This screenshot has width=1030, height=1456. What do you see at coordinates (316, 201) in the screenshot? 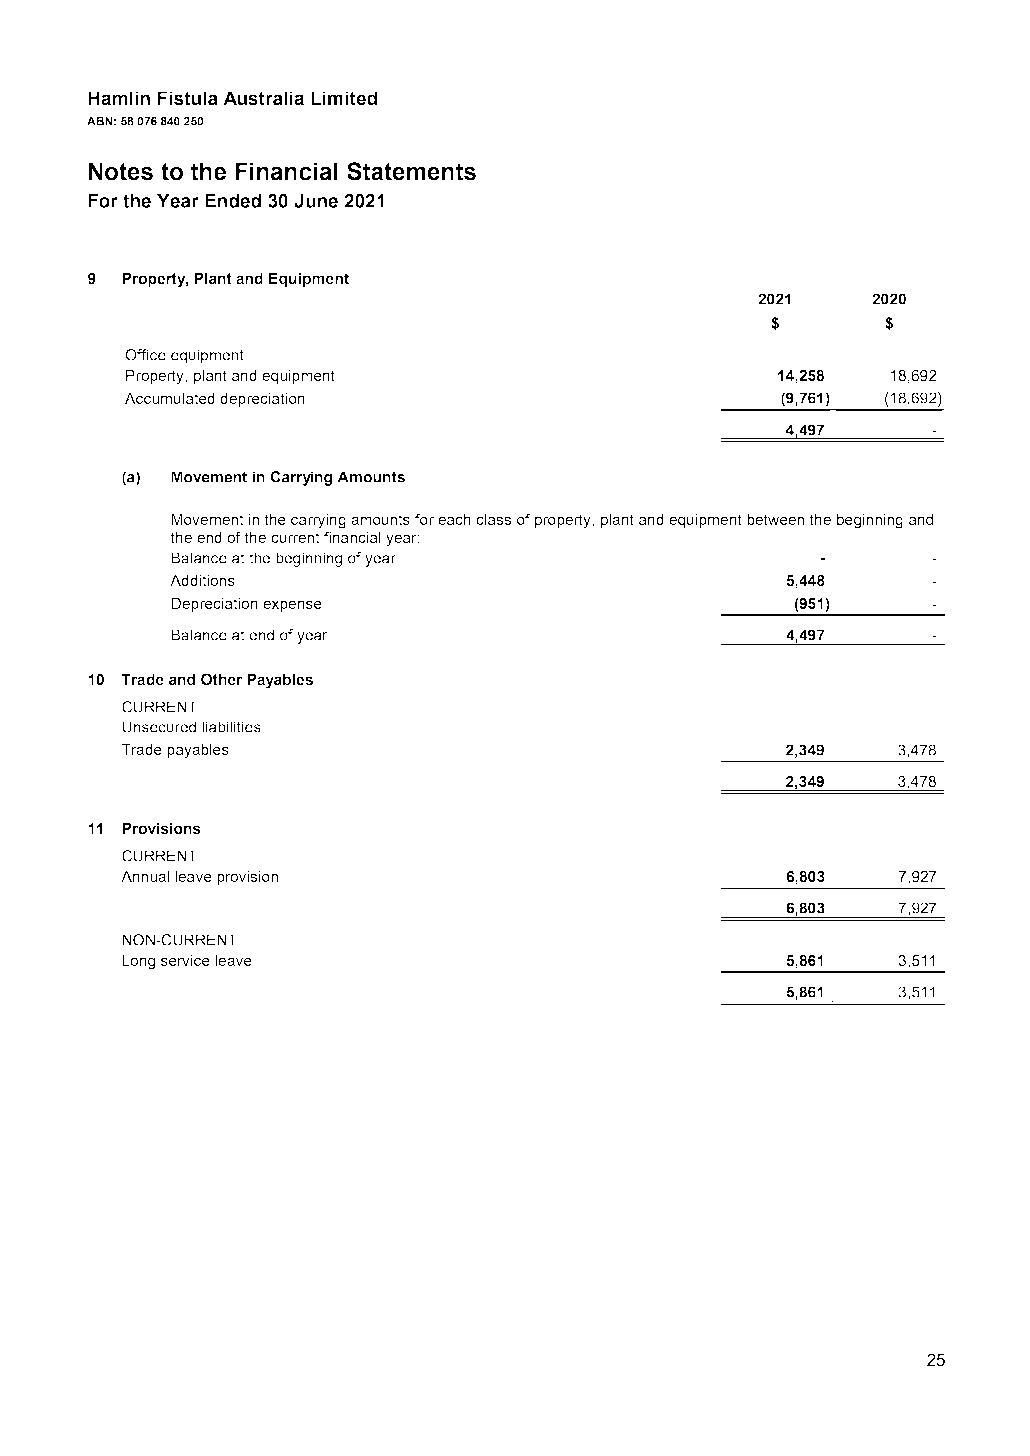
I see `June` at bounding box center [316, 201].
